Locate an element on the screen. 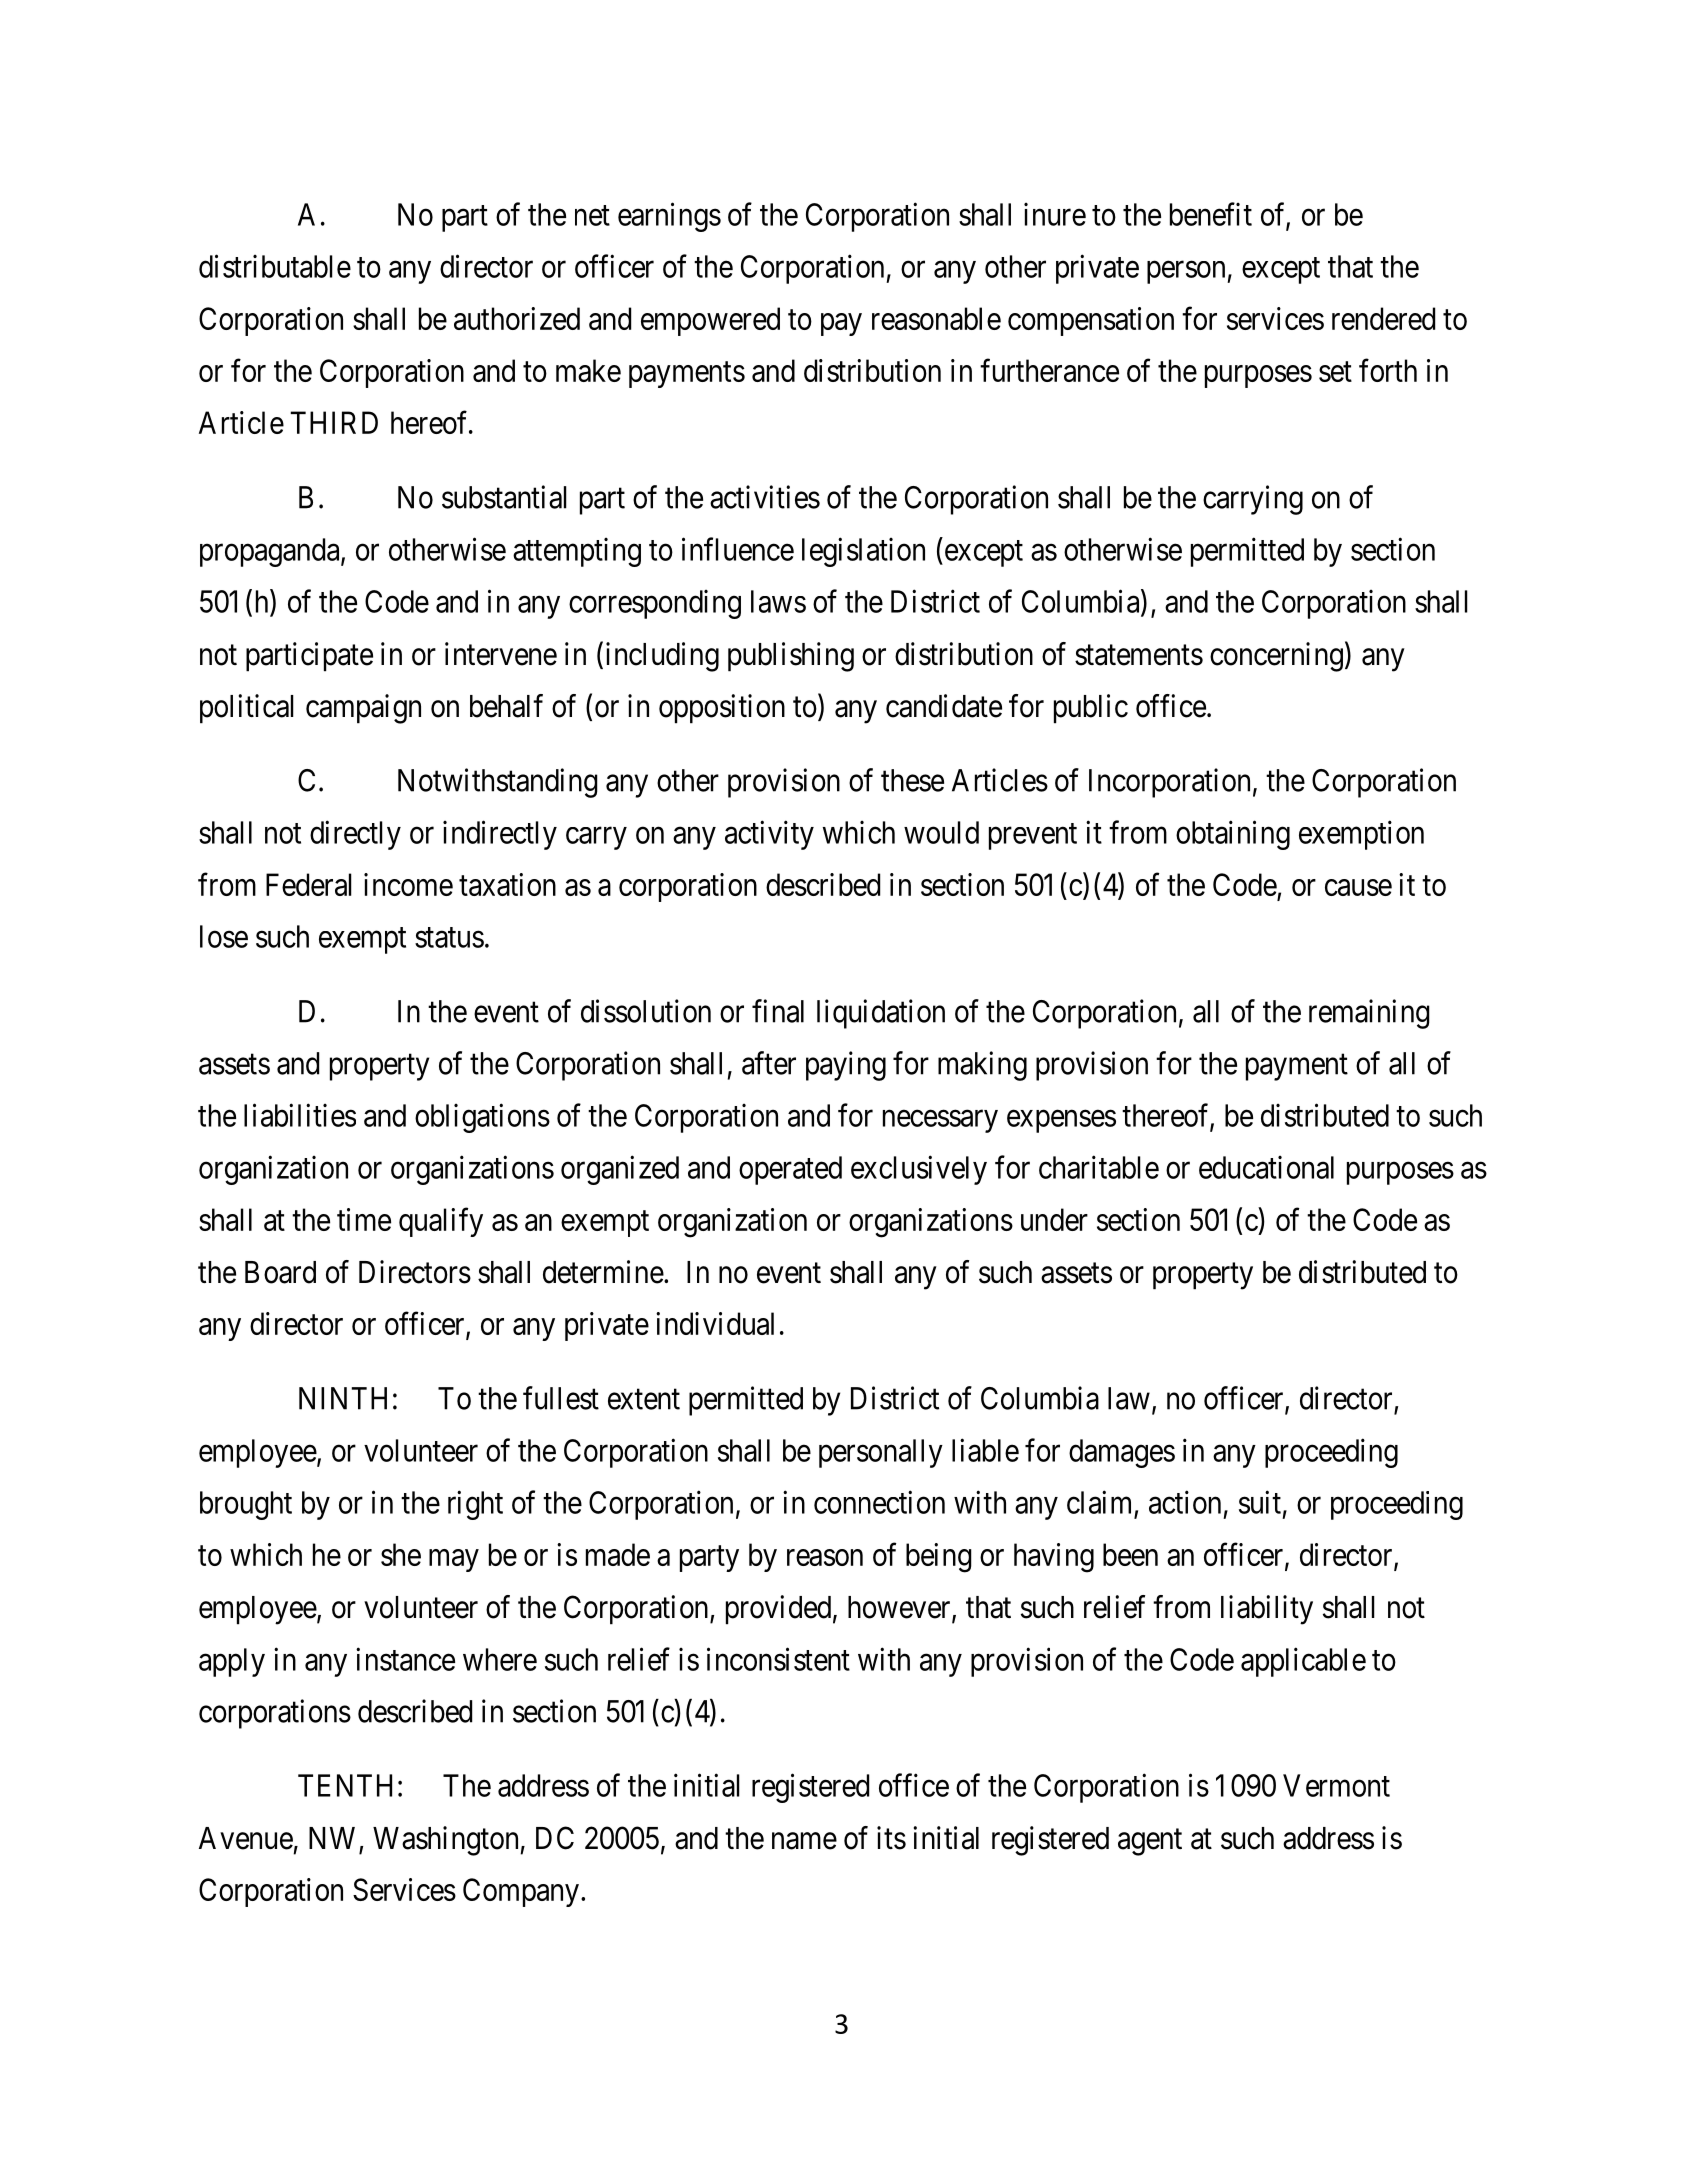 This screenshot has height=2178, width=1683. inconsistent is located at coordinates (778, 1659).
